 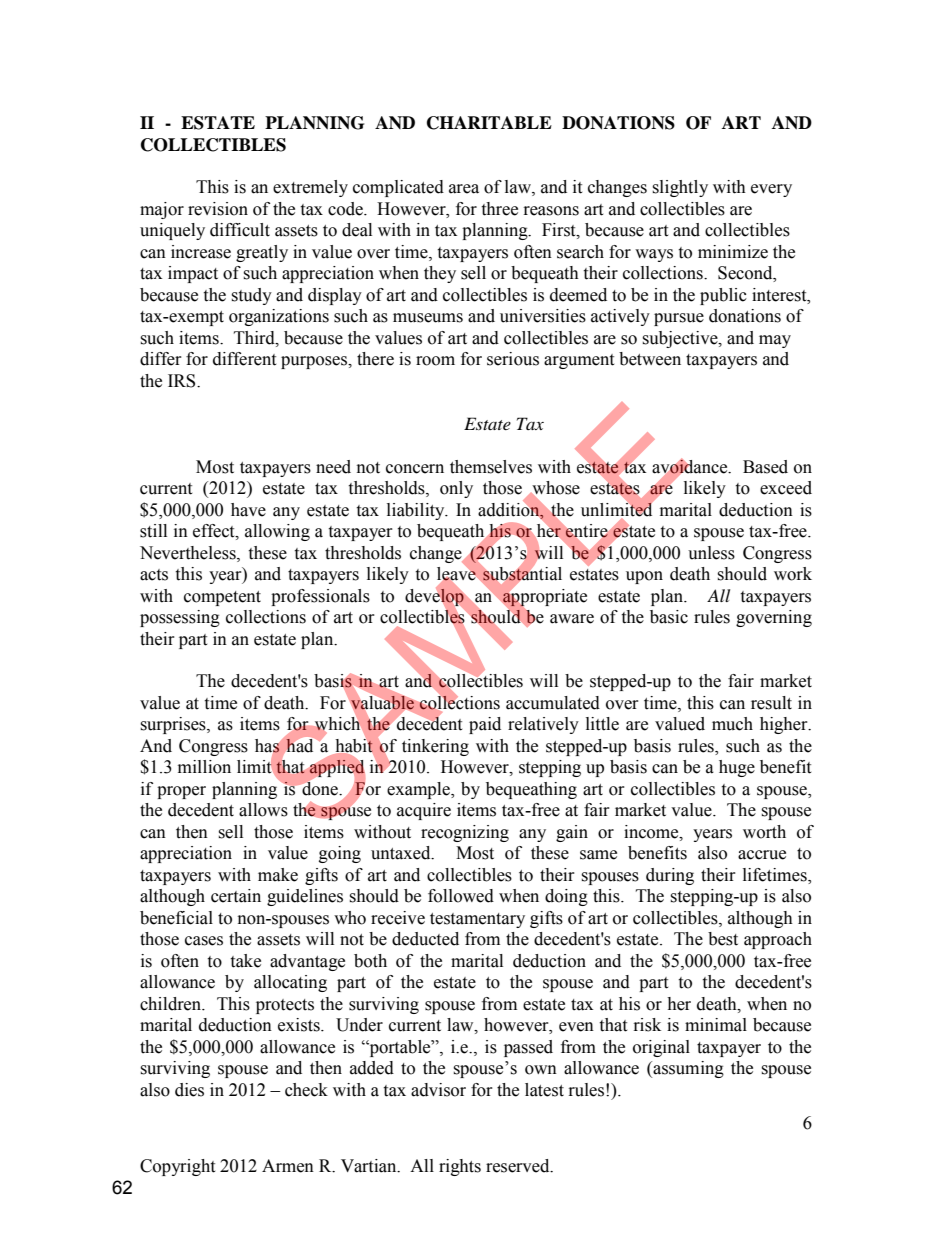 What do you see at coordinates (460, 1167) in the screenshot?
I see `rights` at bounding box center [460, 1167].
